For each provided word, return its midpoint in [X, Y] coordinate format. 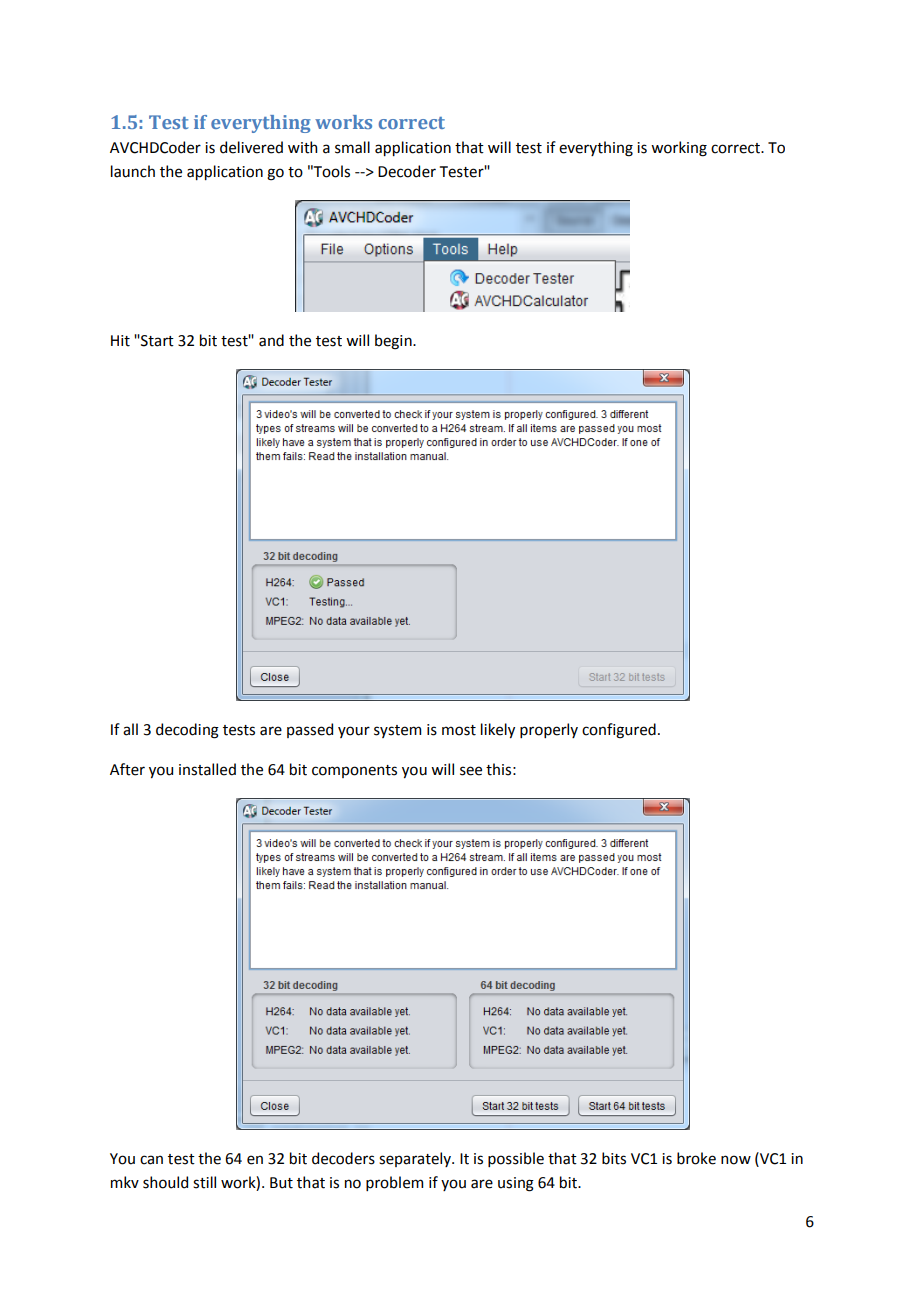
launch [133, 171]
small [352, 147]
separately [416, 1159]
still [204, 1182]
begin [394, 342]
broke [696, 1158]
